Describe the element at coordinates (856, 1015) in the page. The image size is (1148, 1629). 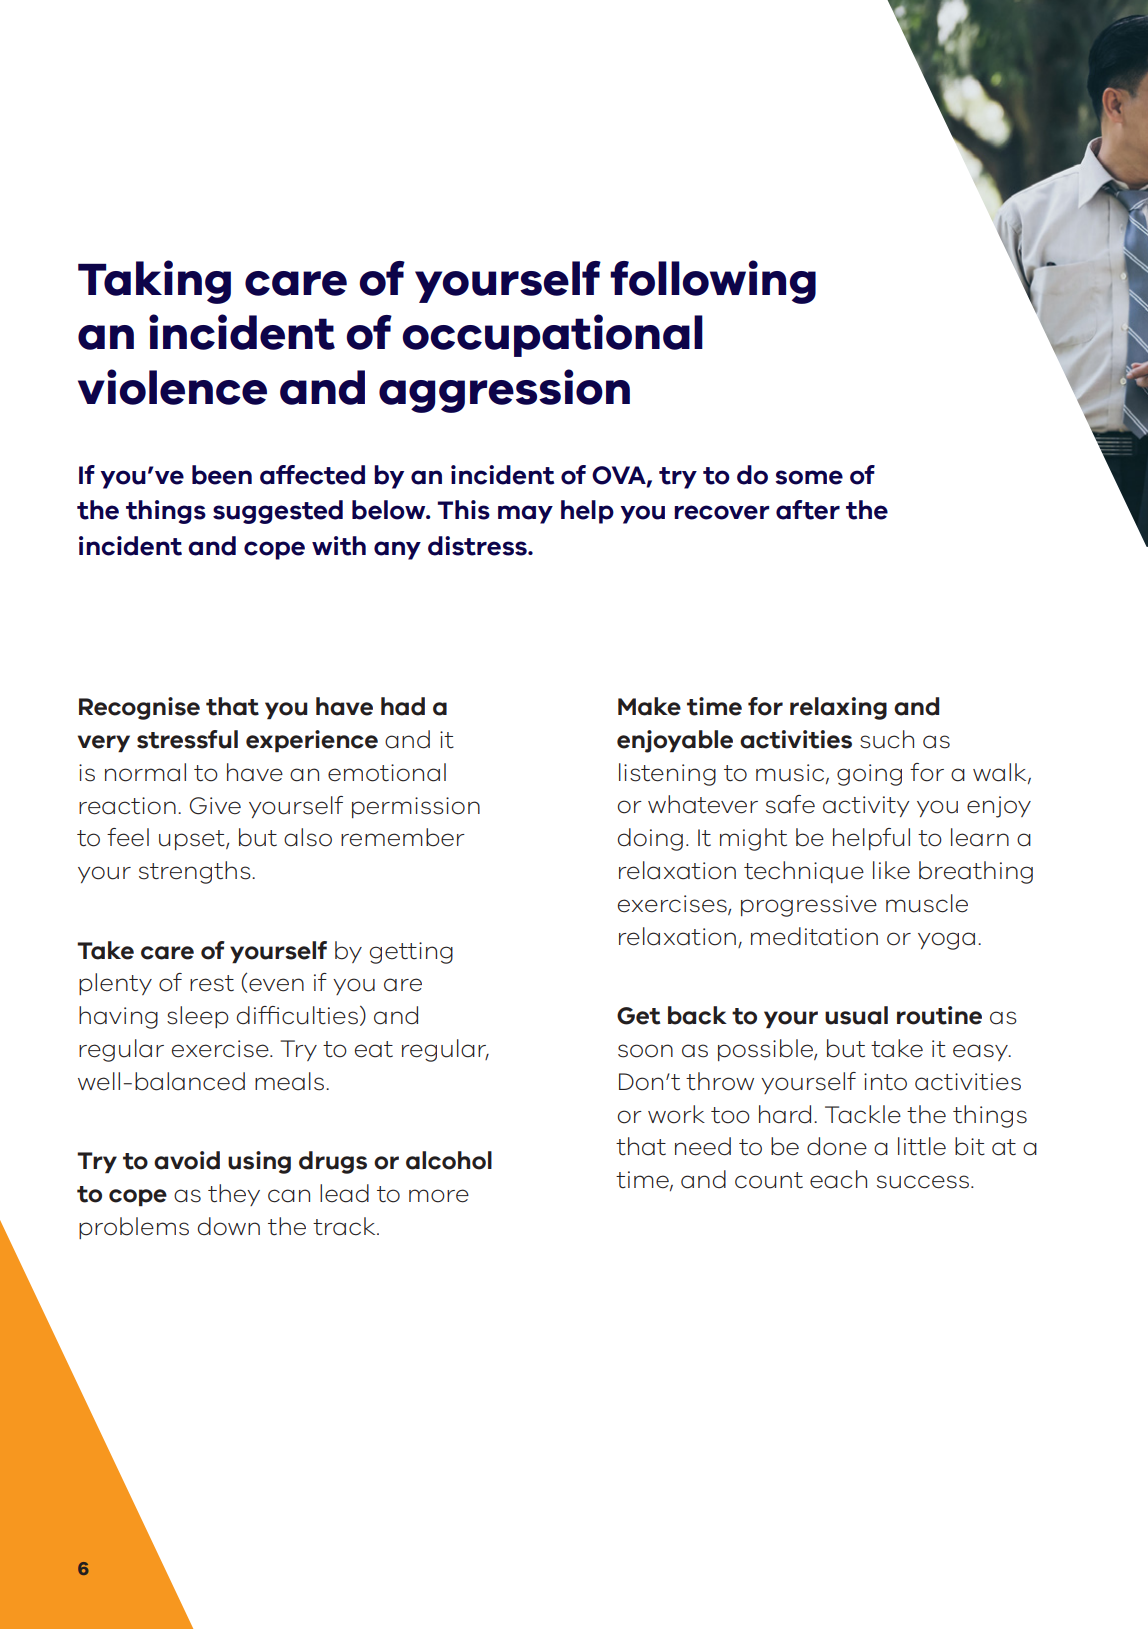
I see `usual` at that location.
